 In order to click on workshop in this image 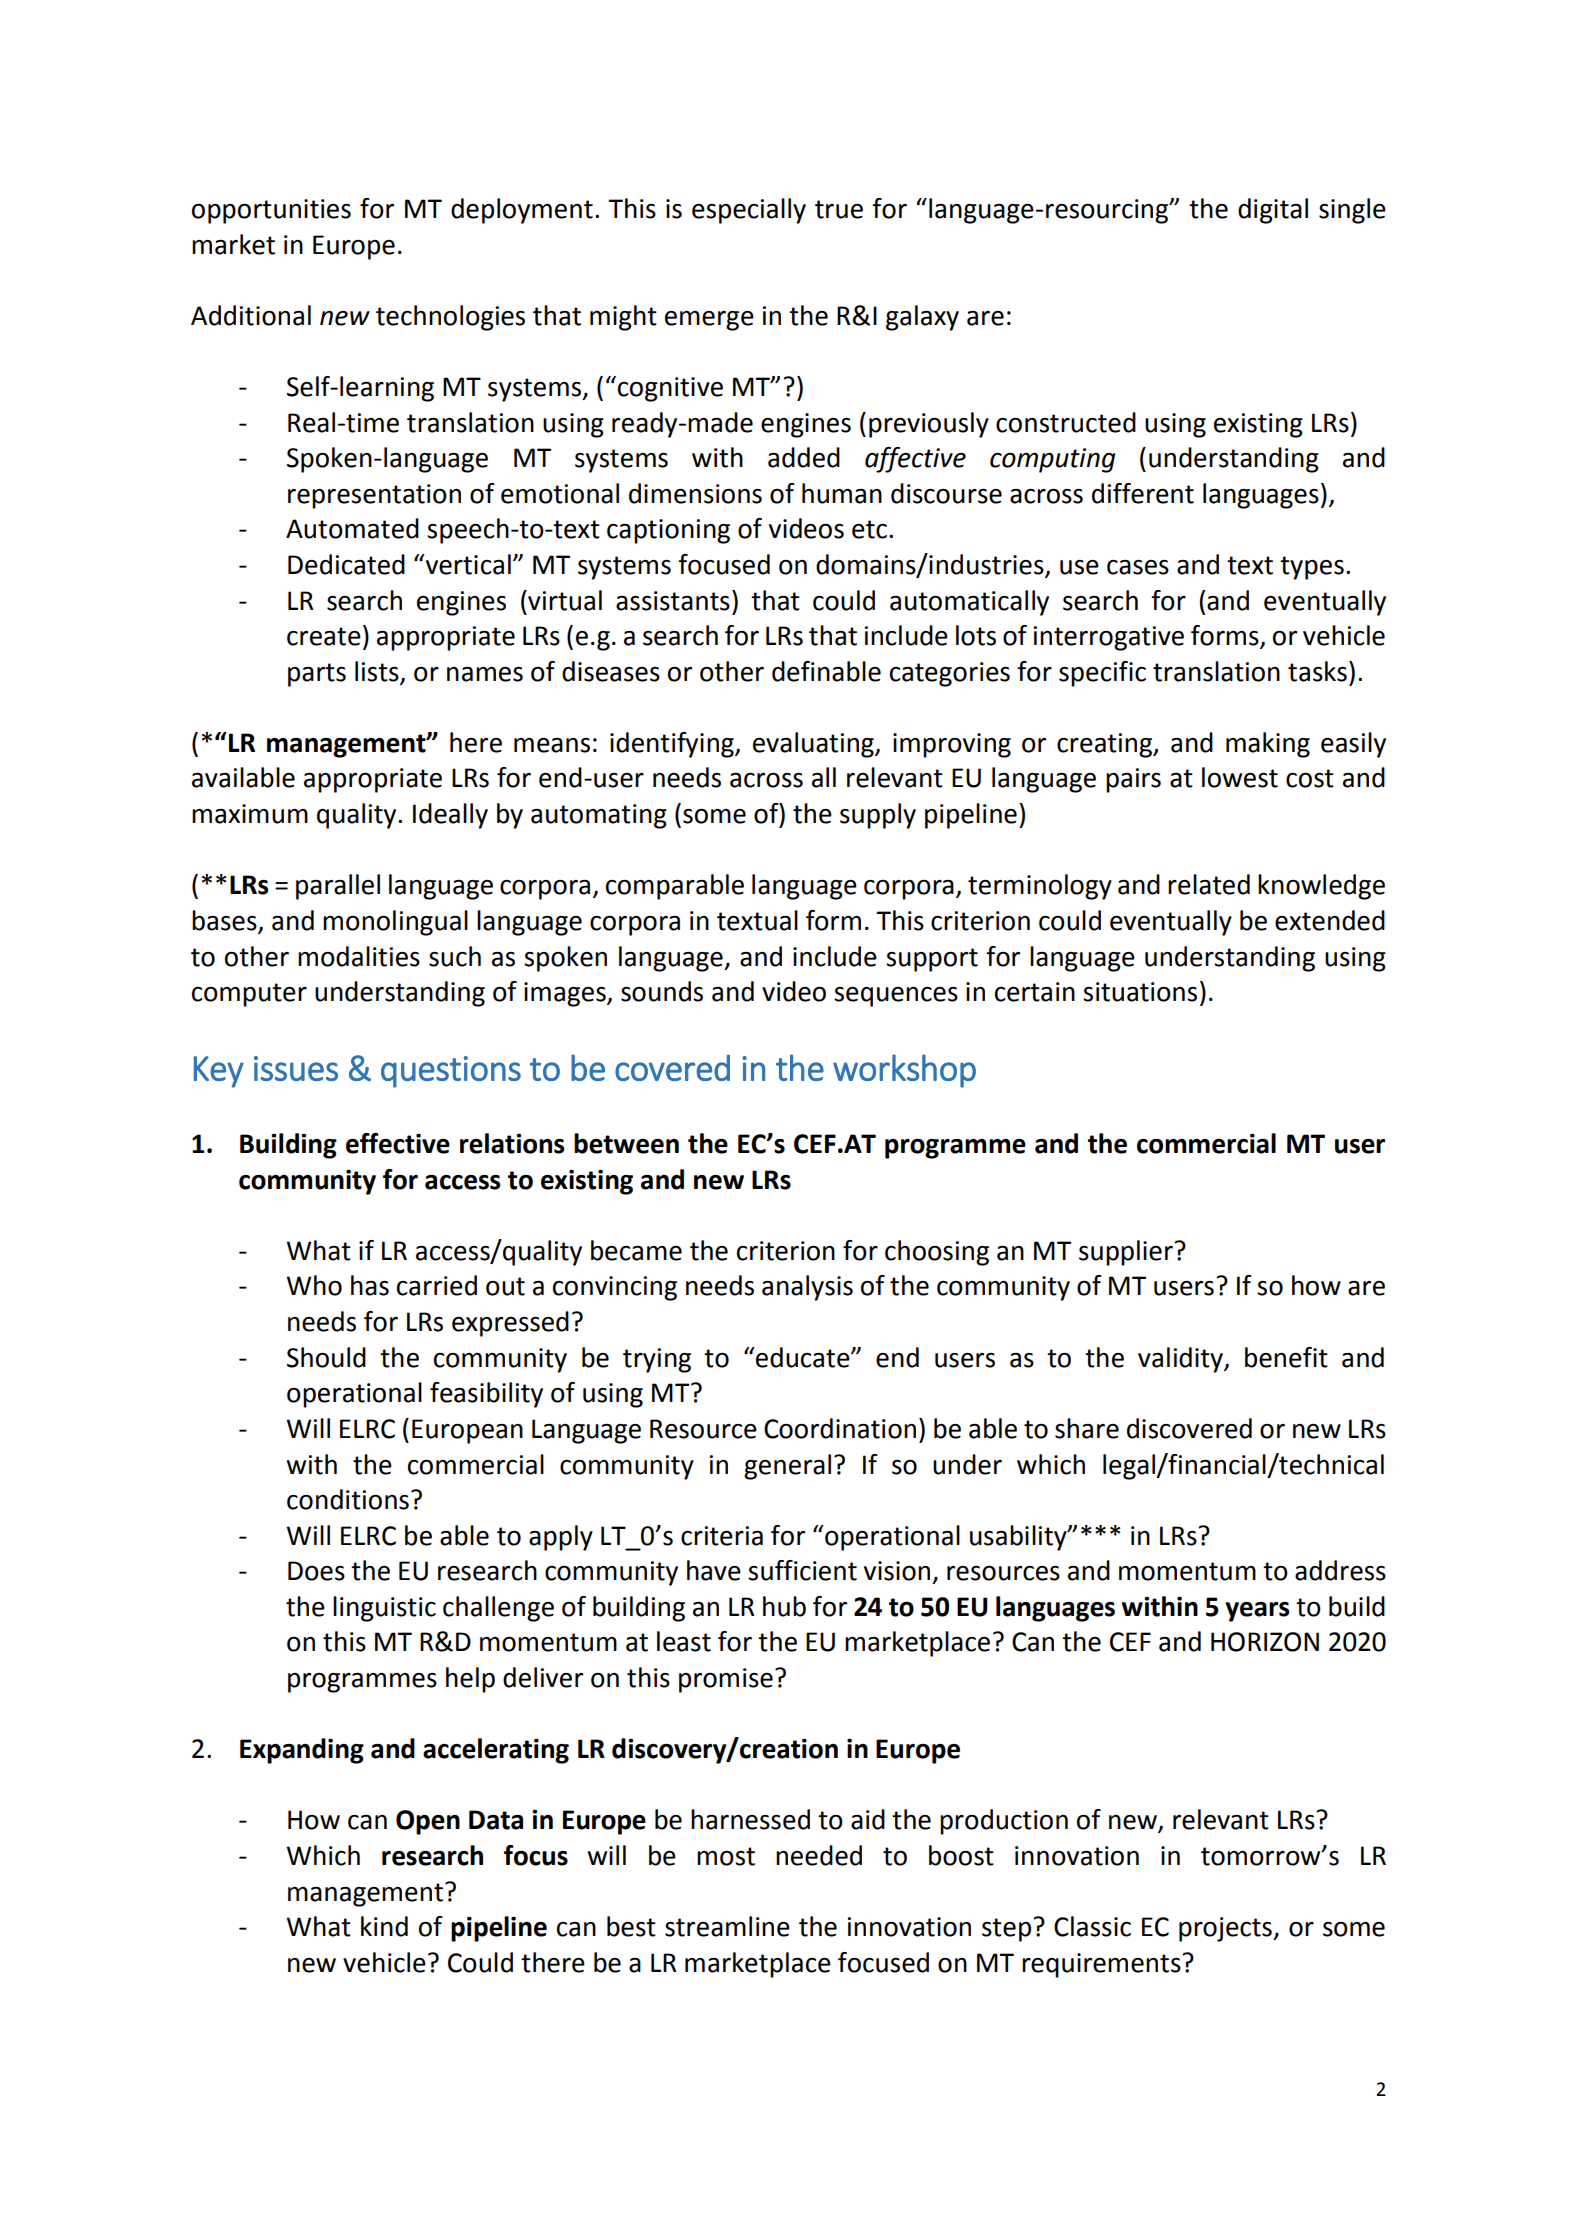, I will do `click(904, 1071)`.
